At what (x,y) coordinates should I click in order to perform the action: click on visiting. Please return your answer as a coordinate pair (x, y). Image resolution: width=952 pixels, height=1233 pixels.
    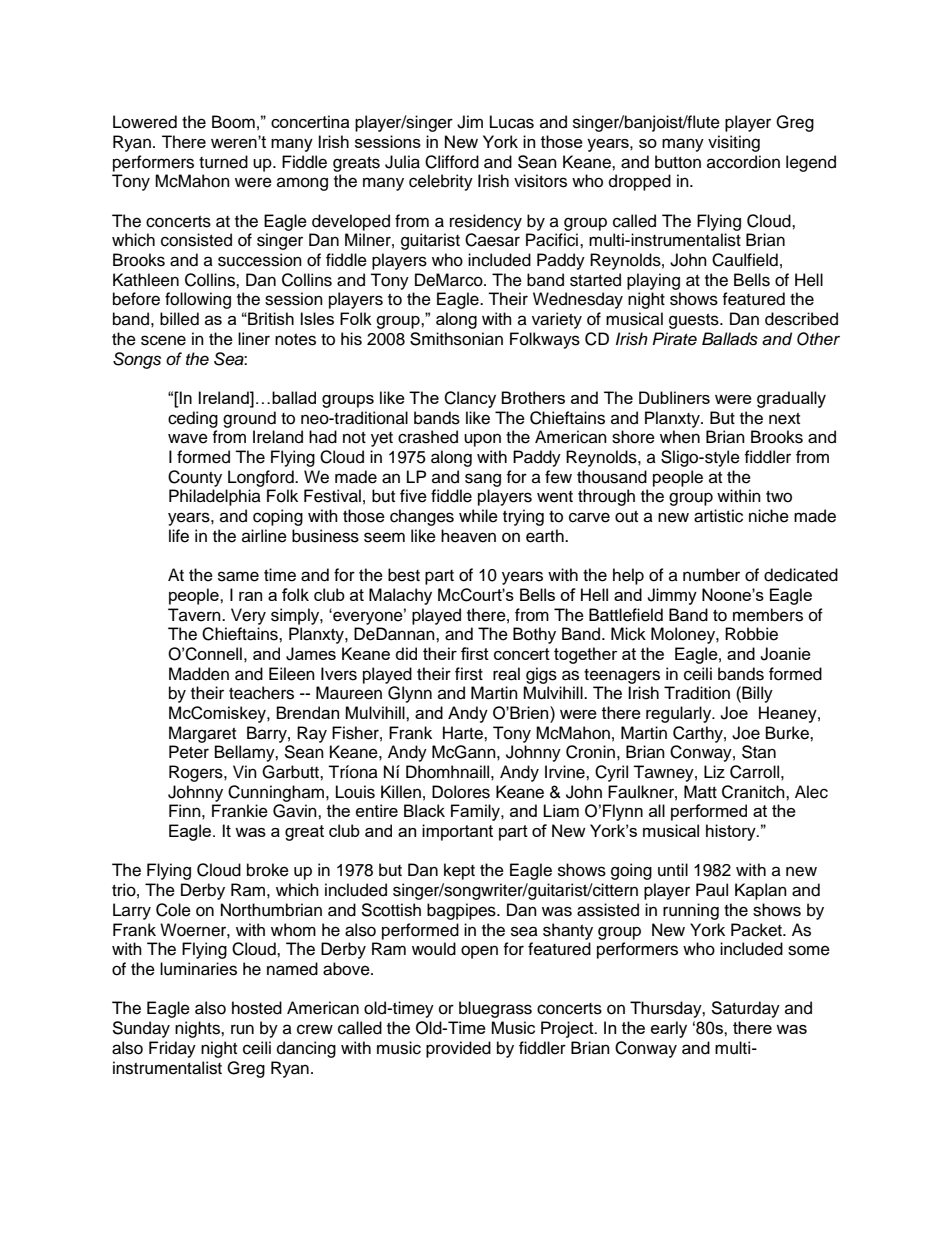
    Looking at the image, I should click on (734, 143).
